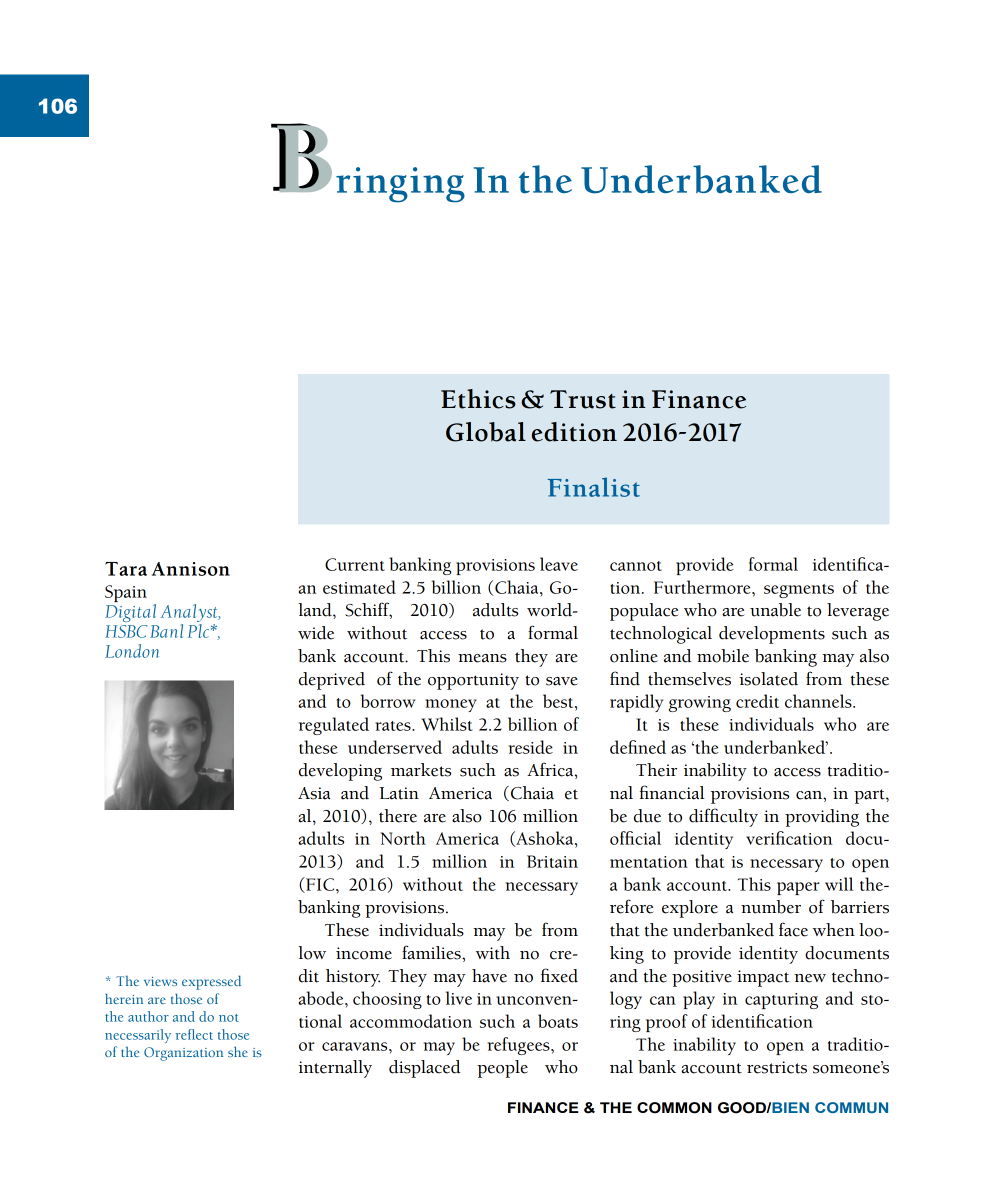  Describe the element at coordinates (478, 399) in the image. I see `Ethics` at that location.
